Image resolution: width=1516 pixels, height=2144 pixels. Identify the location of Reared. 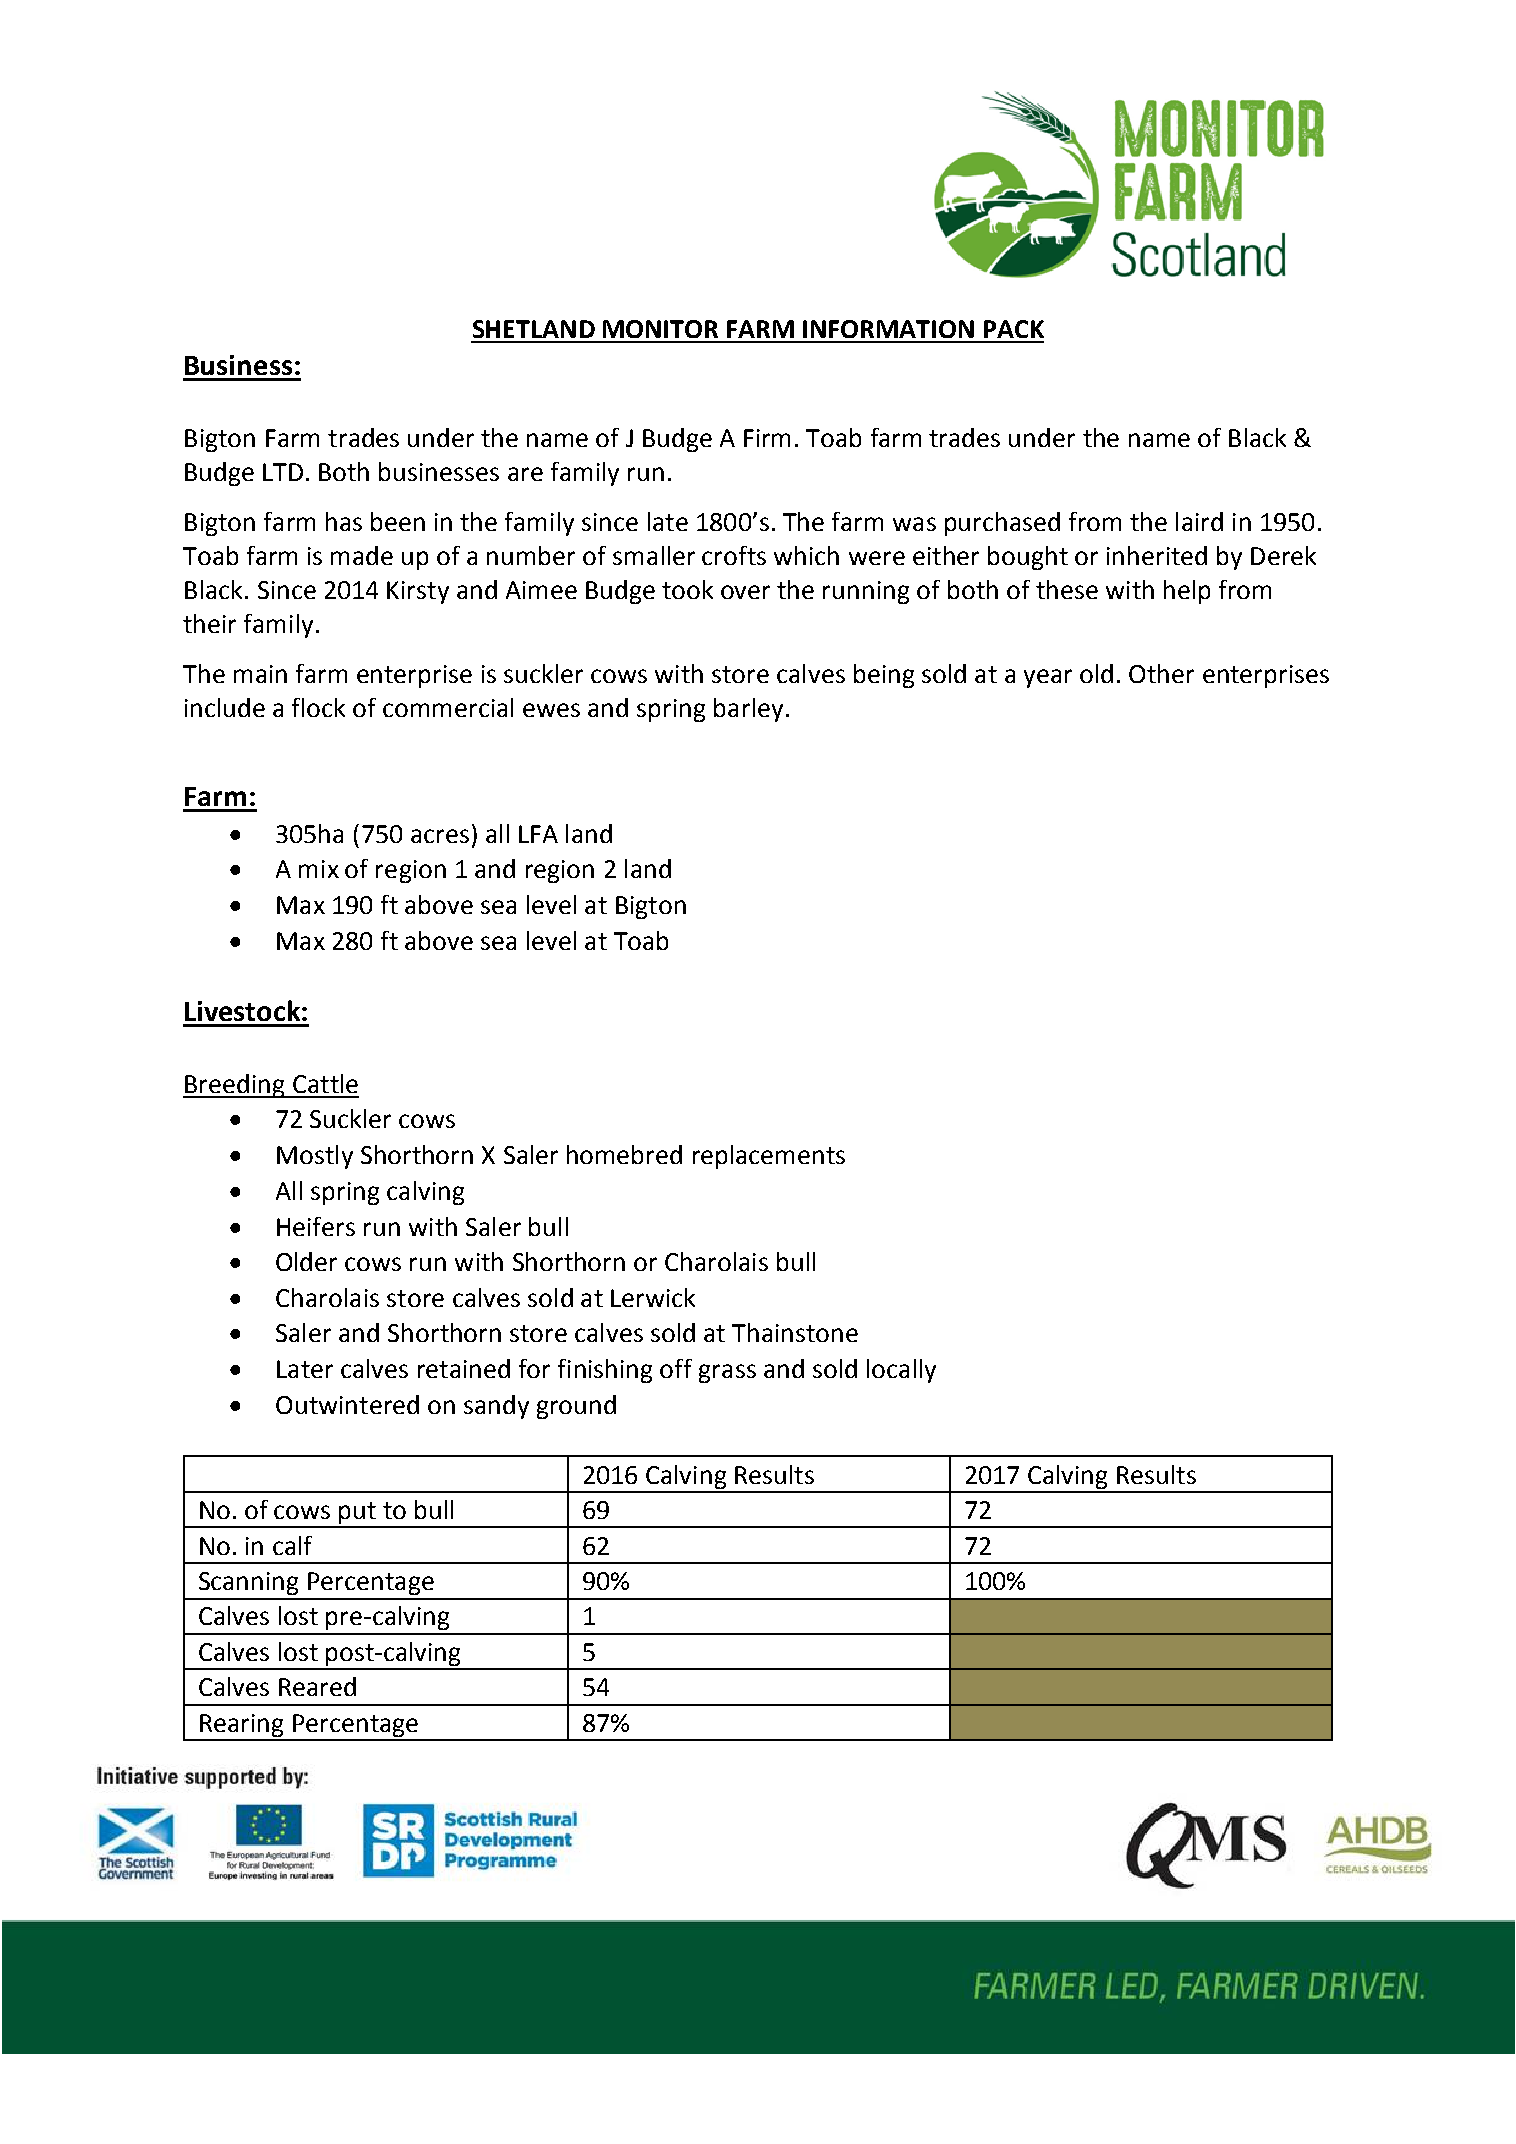
(317, 1686).
